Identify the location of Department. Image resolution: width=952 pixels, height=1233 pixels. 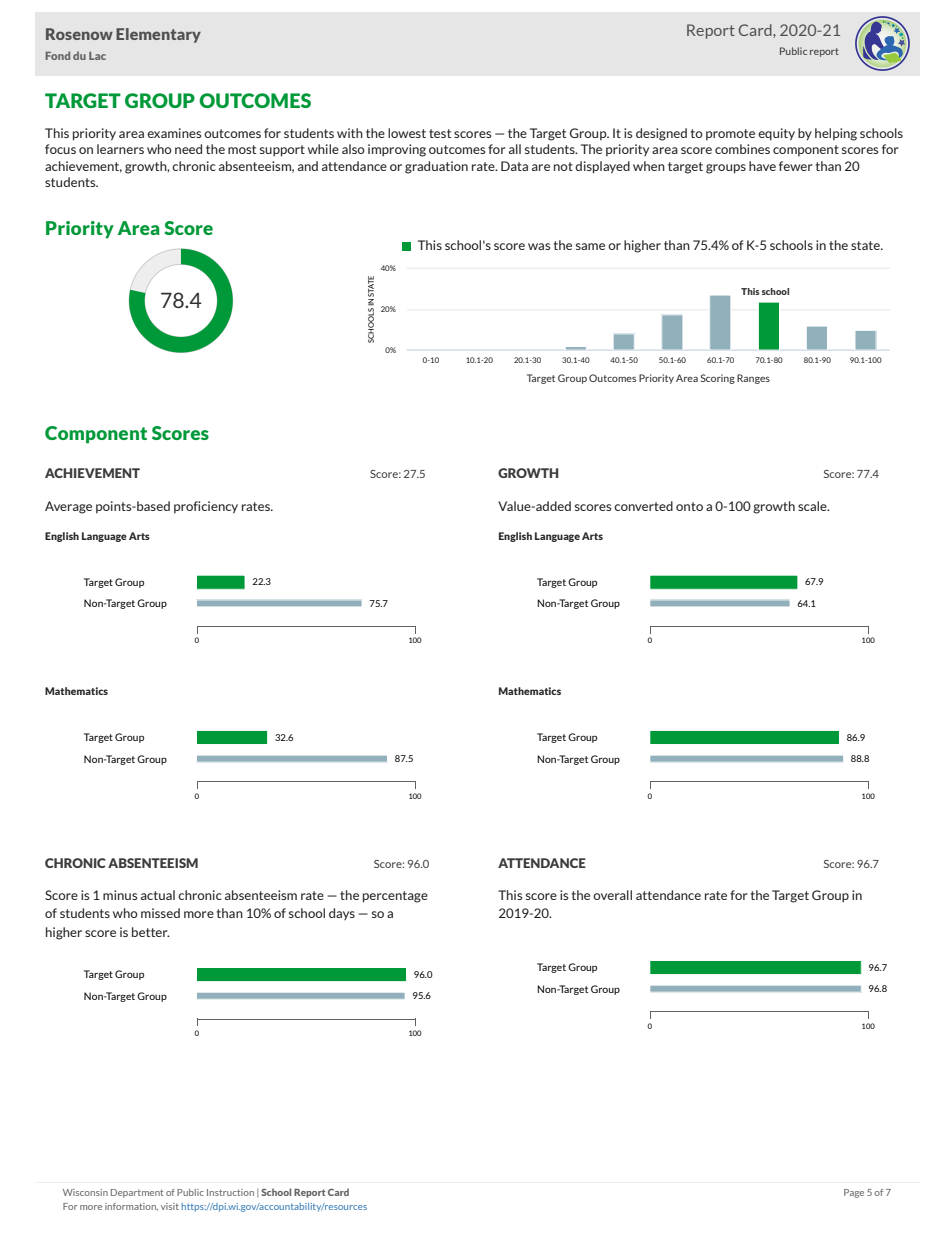
(137, 1193).
